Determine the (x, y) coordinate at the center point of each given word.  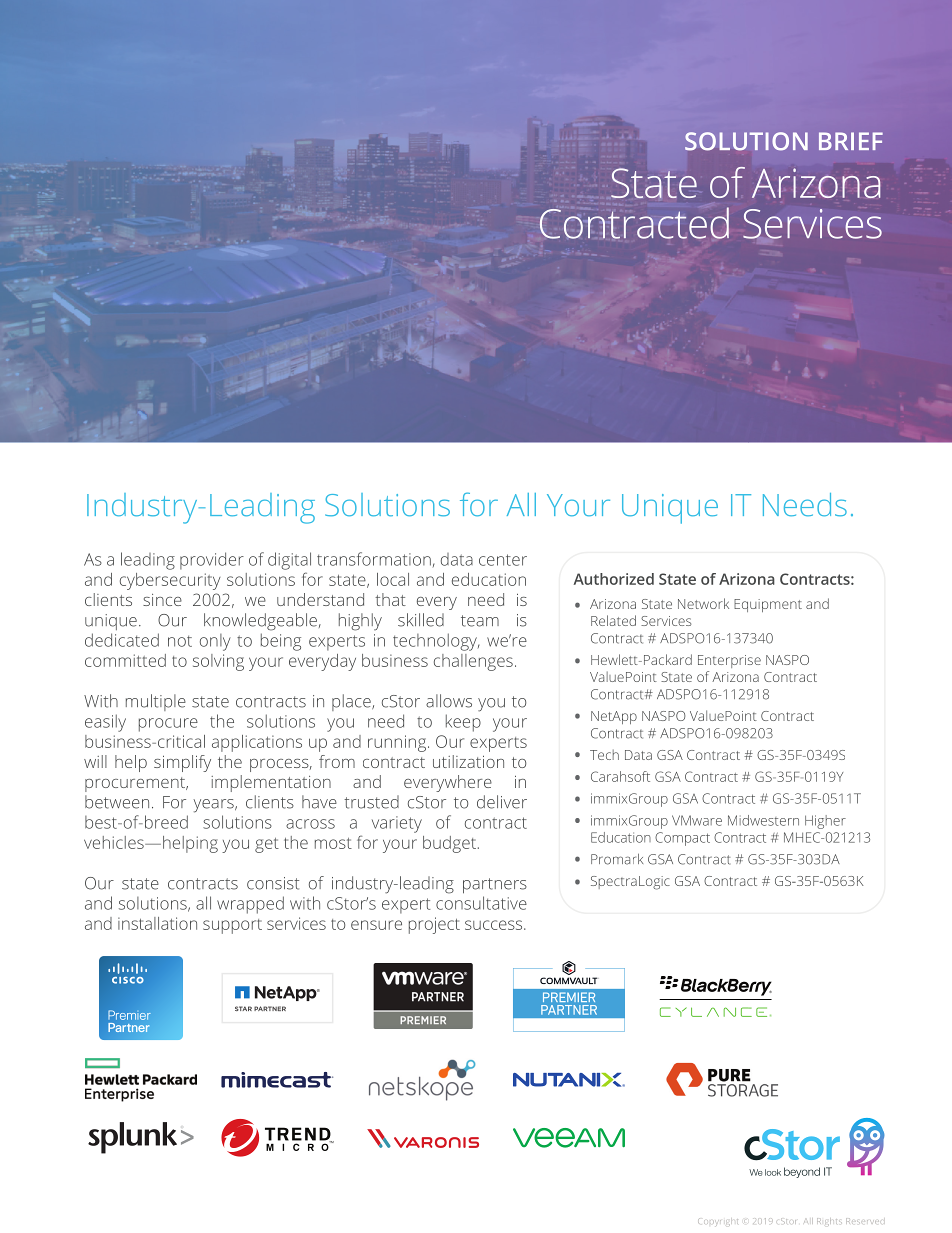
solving (218, 662)
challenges (473, 662)
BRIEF (851, 141)
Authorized (614, 579)
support (232, 926)
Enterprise (729, 661)
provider (212, 561)
